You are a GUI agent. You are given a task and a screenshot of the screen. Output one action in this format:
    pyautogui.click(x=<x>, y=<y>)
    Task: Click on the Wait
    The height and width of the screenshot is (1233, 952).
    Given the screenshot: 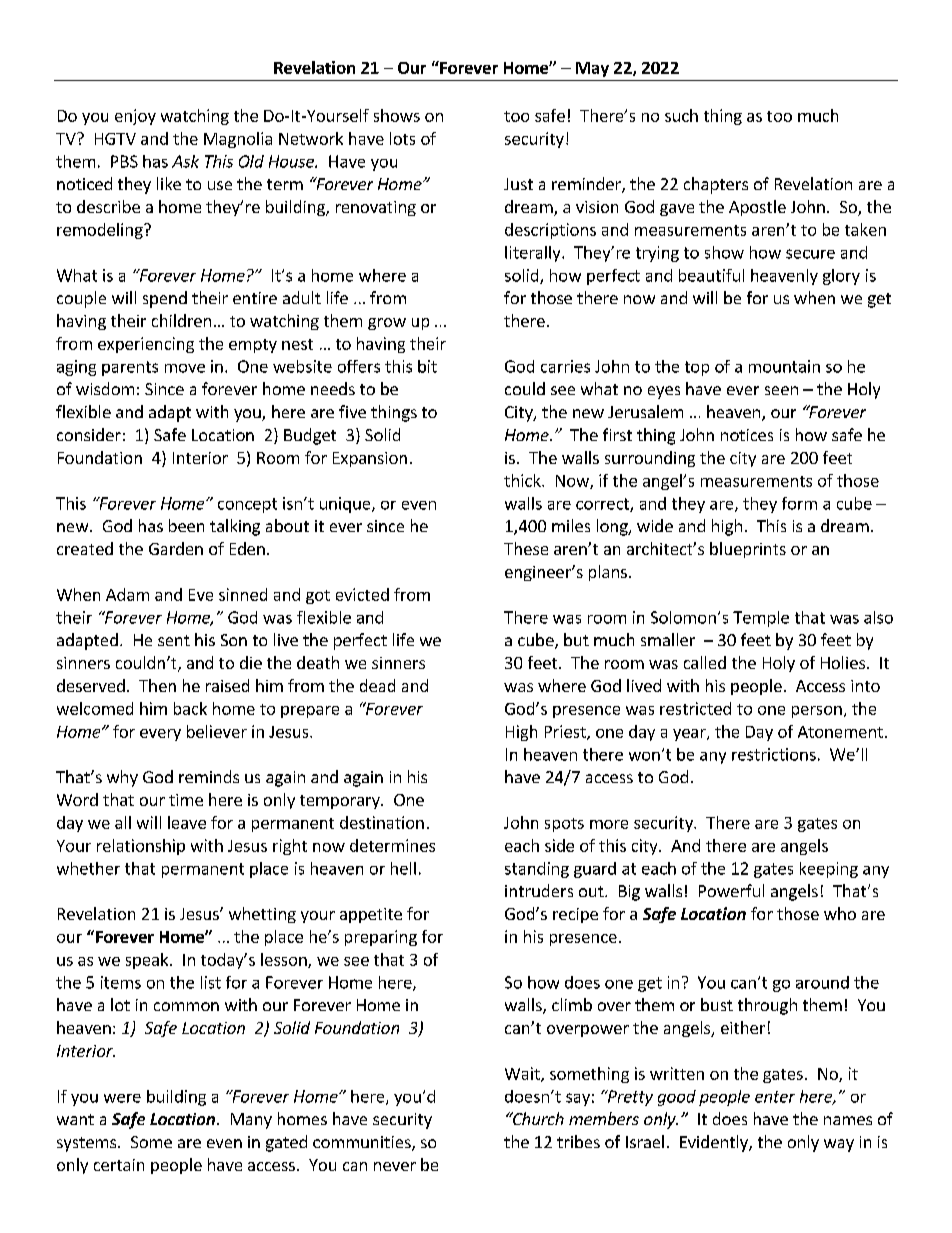 What is the action you would take?
    pyautogui.click(x=523, y=1074)
